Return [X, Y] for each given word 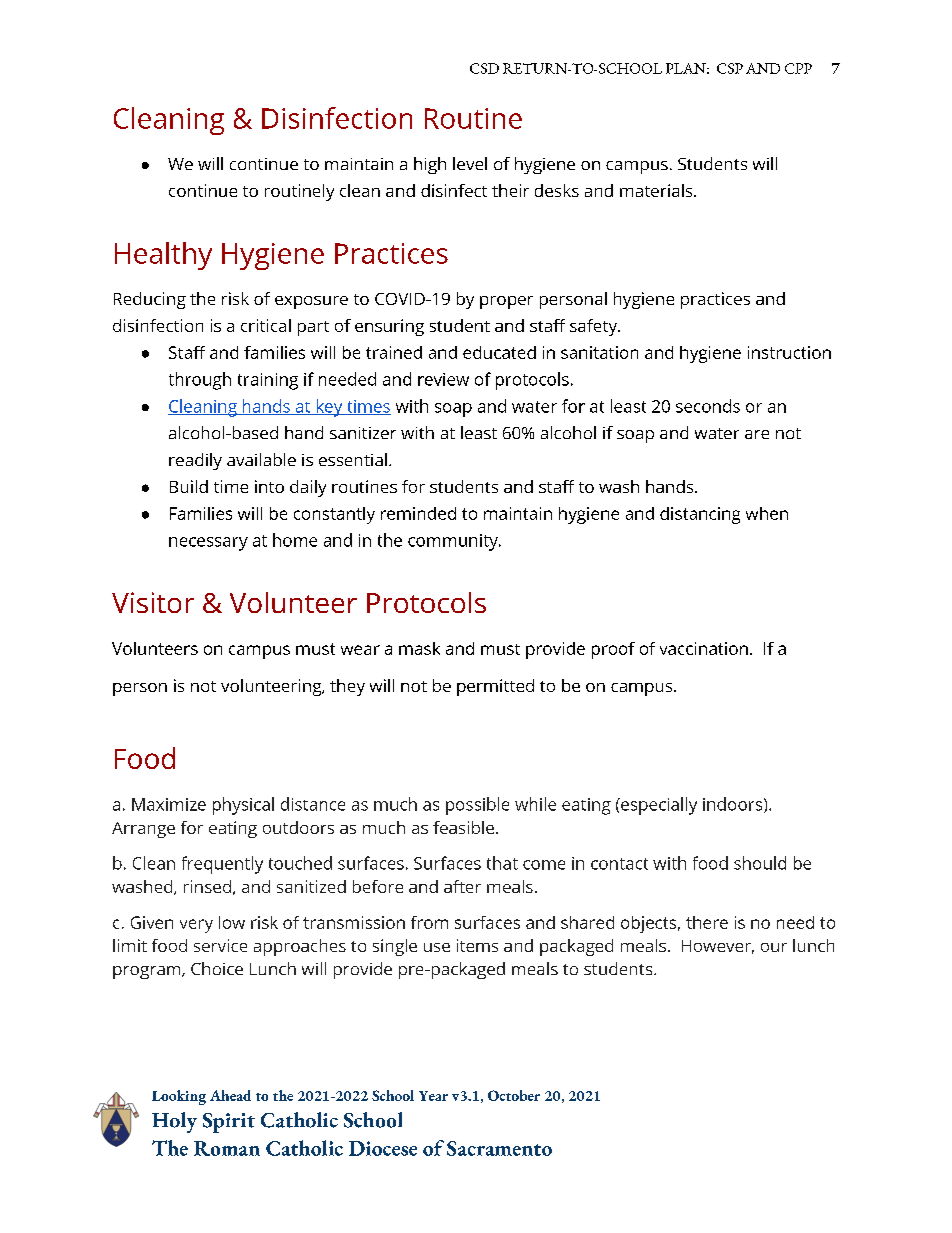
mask [419, 648]
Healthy [163, 256]
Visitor [153, 602]
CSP [730, 68]
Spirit [229, 1123]
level [470, 163]
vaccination [704, 648]
